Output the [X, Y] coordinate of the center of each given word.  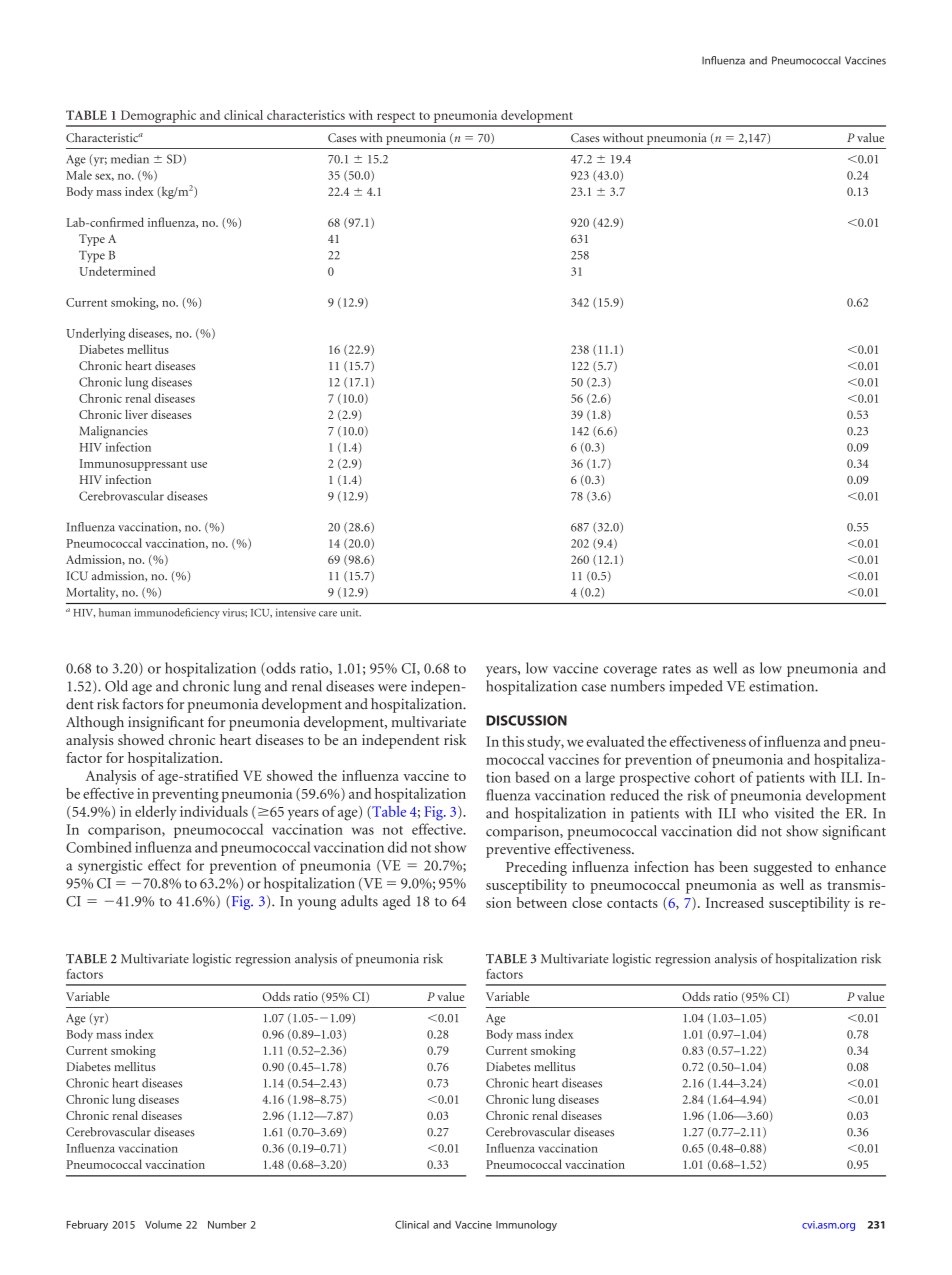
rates [677, 669]
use [199, 465]
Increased [735, 902]
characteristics [306, 115]
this [513, 741]
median [130, 159]
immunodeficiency [177, 613]
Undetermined [117, 271]
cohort [714, 777]
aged [397, 902]
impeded [696, 687]
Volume [163, 1224]
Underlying [95, 334]
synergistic [110, 867]
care [328, 614]
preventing [185, 795]
